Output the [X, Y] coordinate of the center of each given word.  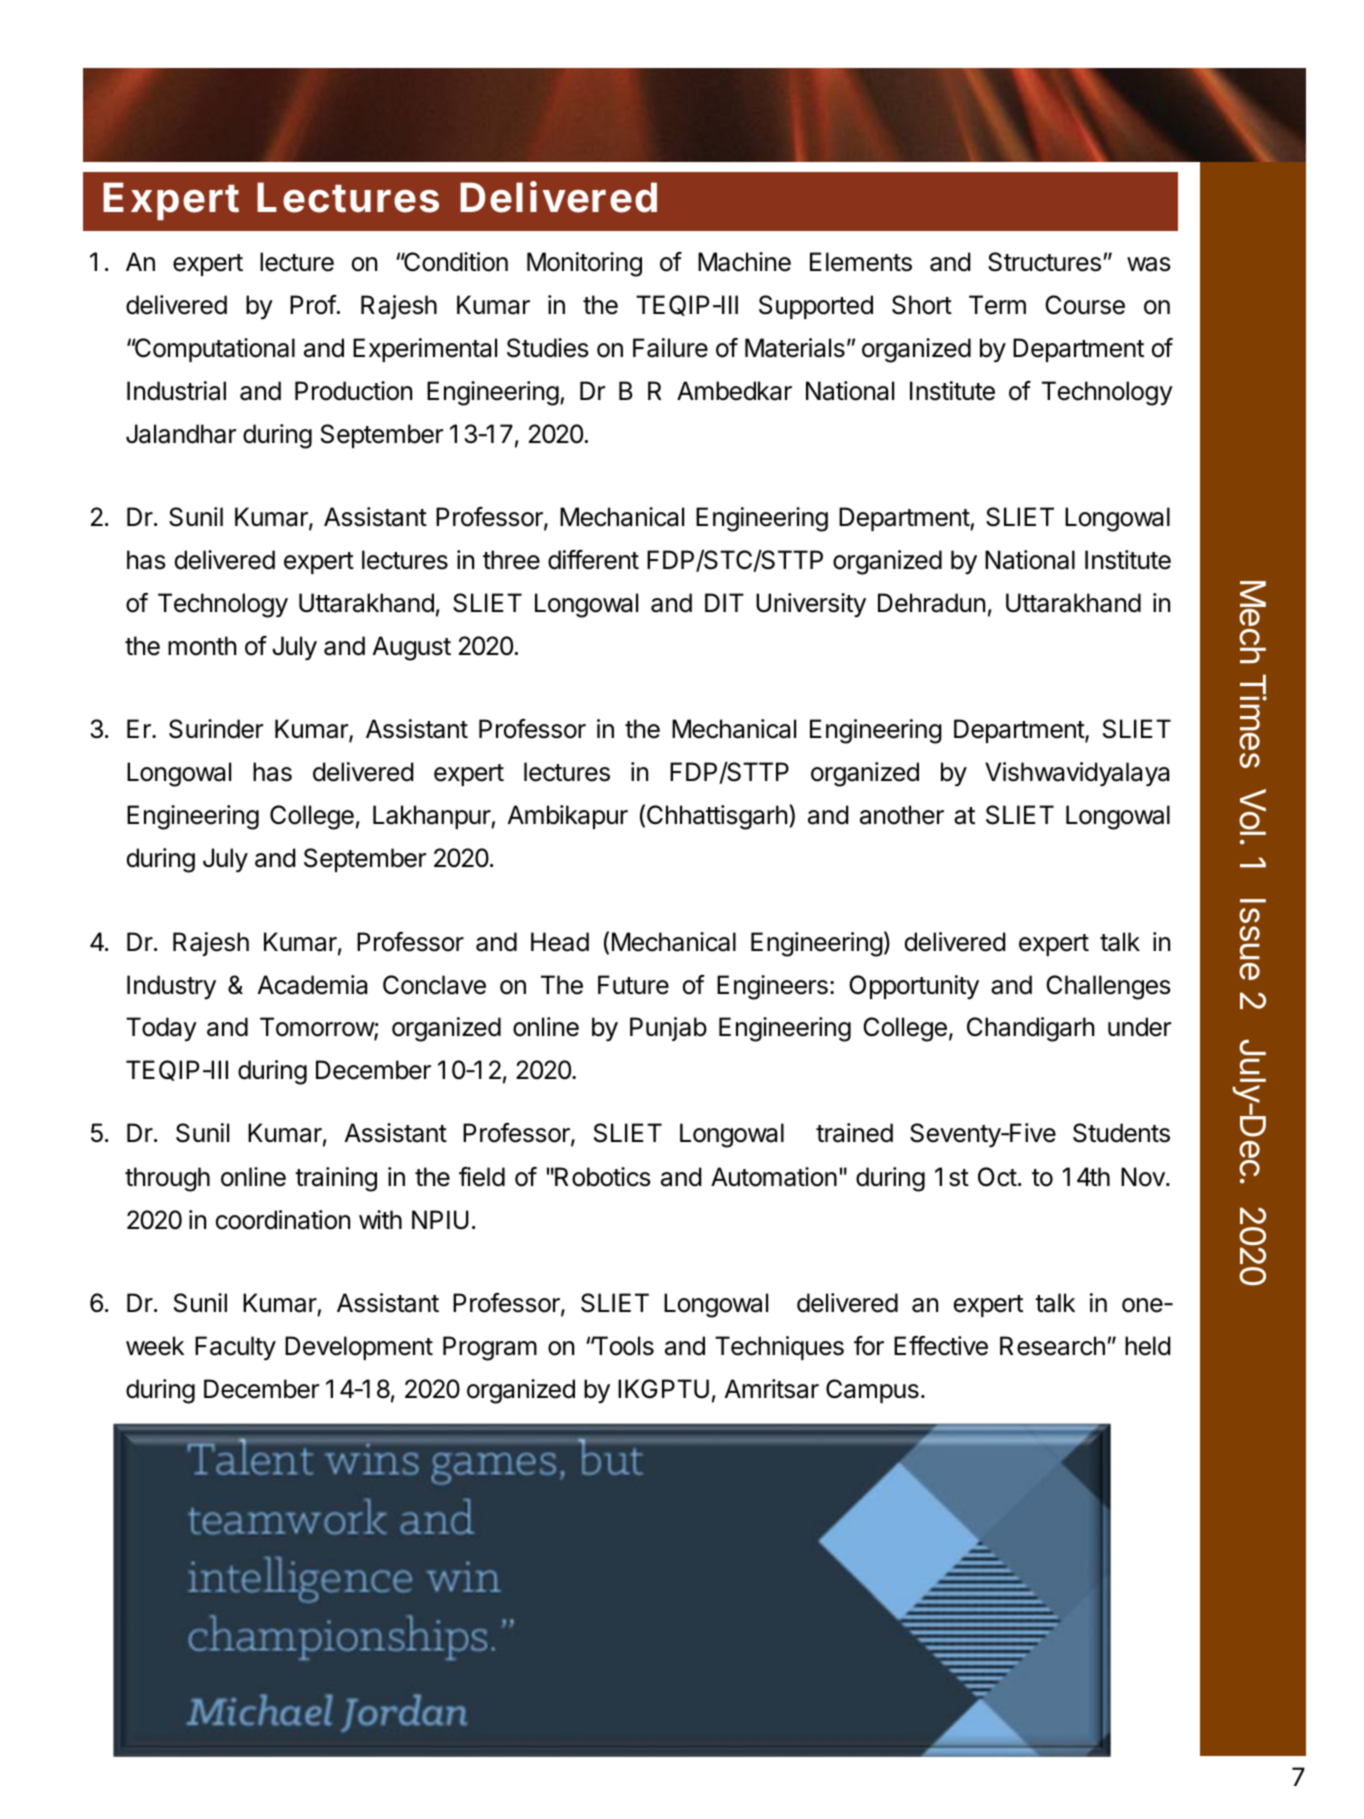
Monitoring [584, 264]
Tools [622, 1346]
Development [359, 1348]
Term [997, 305]
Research [1052, 1346]
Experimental [425, 350]
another [902, 815]
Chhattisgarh [717, 817]
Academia [312, 985]
